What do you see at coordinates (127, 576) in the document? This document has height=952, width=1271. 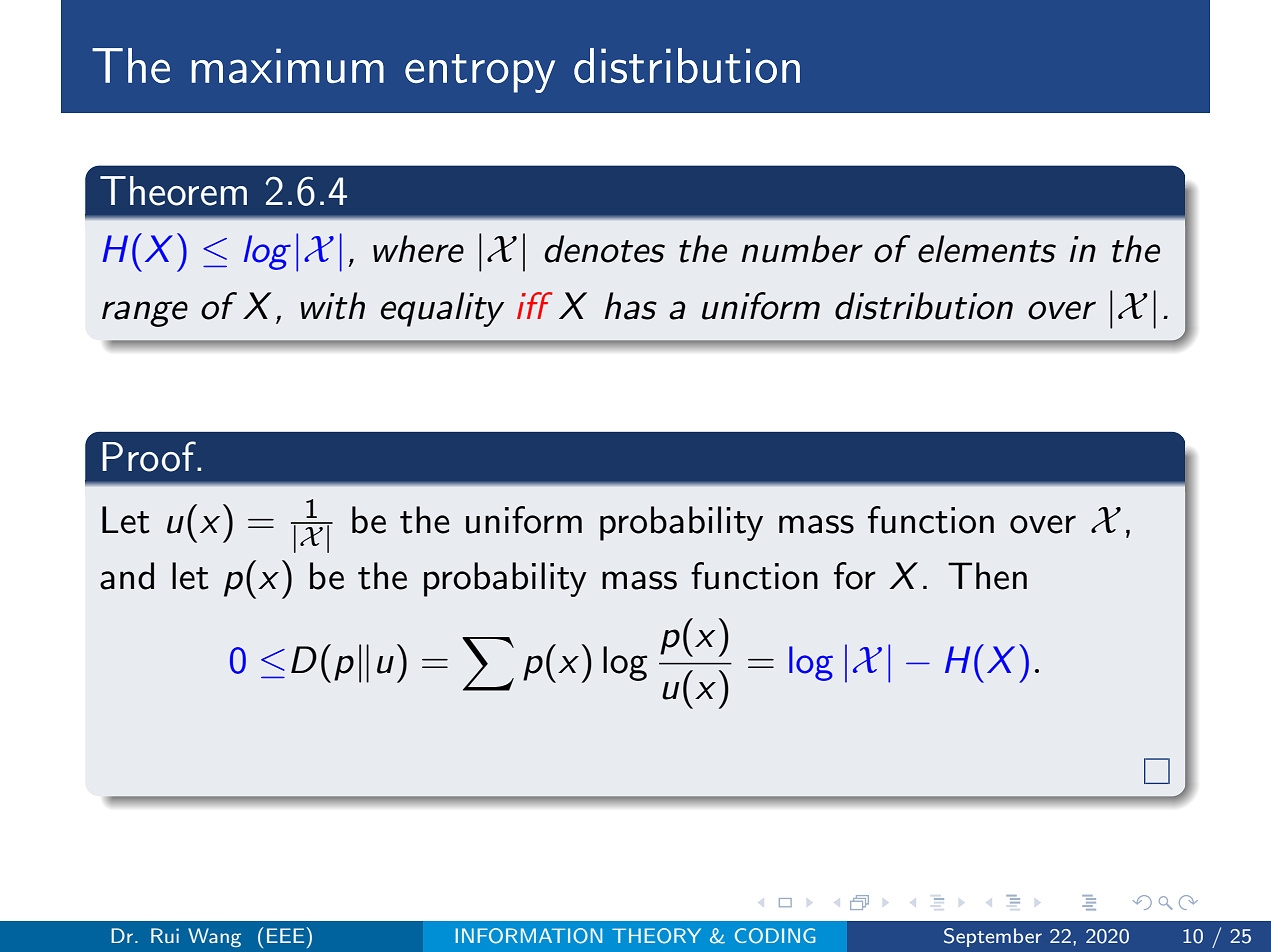 I see `and` at bounding box center [127, 576].
